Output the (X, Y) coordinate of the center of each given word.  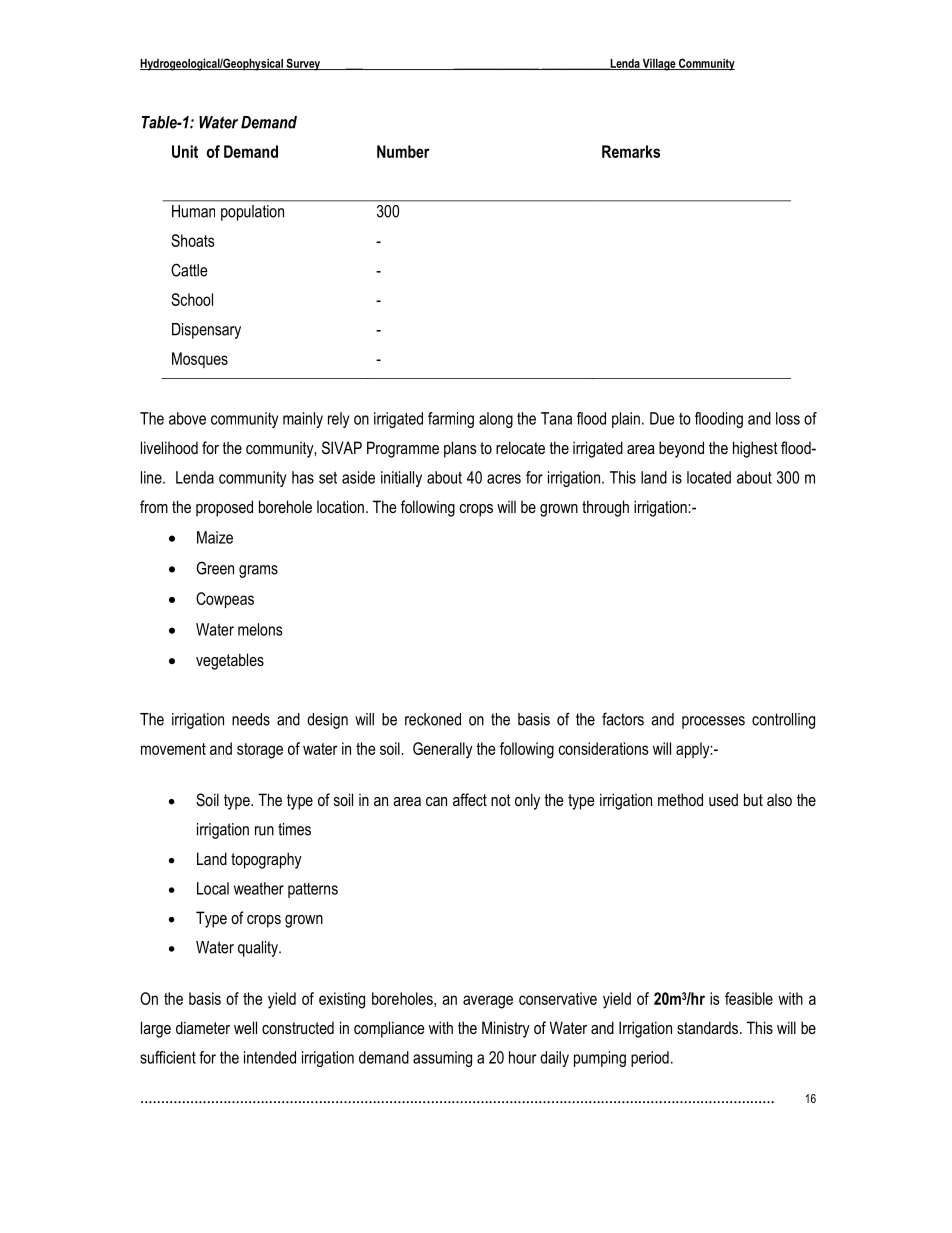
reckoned (433, 719)
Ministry (506, 1029)
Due (662, 418)
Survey (303, 64)
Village (659, 64)
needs (251, 719)
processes (713, 722)
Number (403, 151)
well (245, 1027)
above (187, 418)
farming (451, 420)
